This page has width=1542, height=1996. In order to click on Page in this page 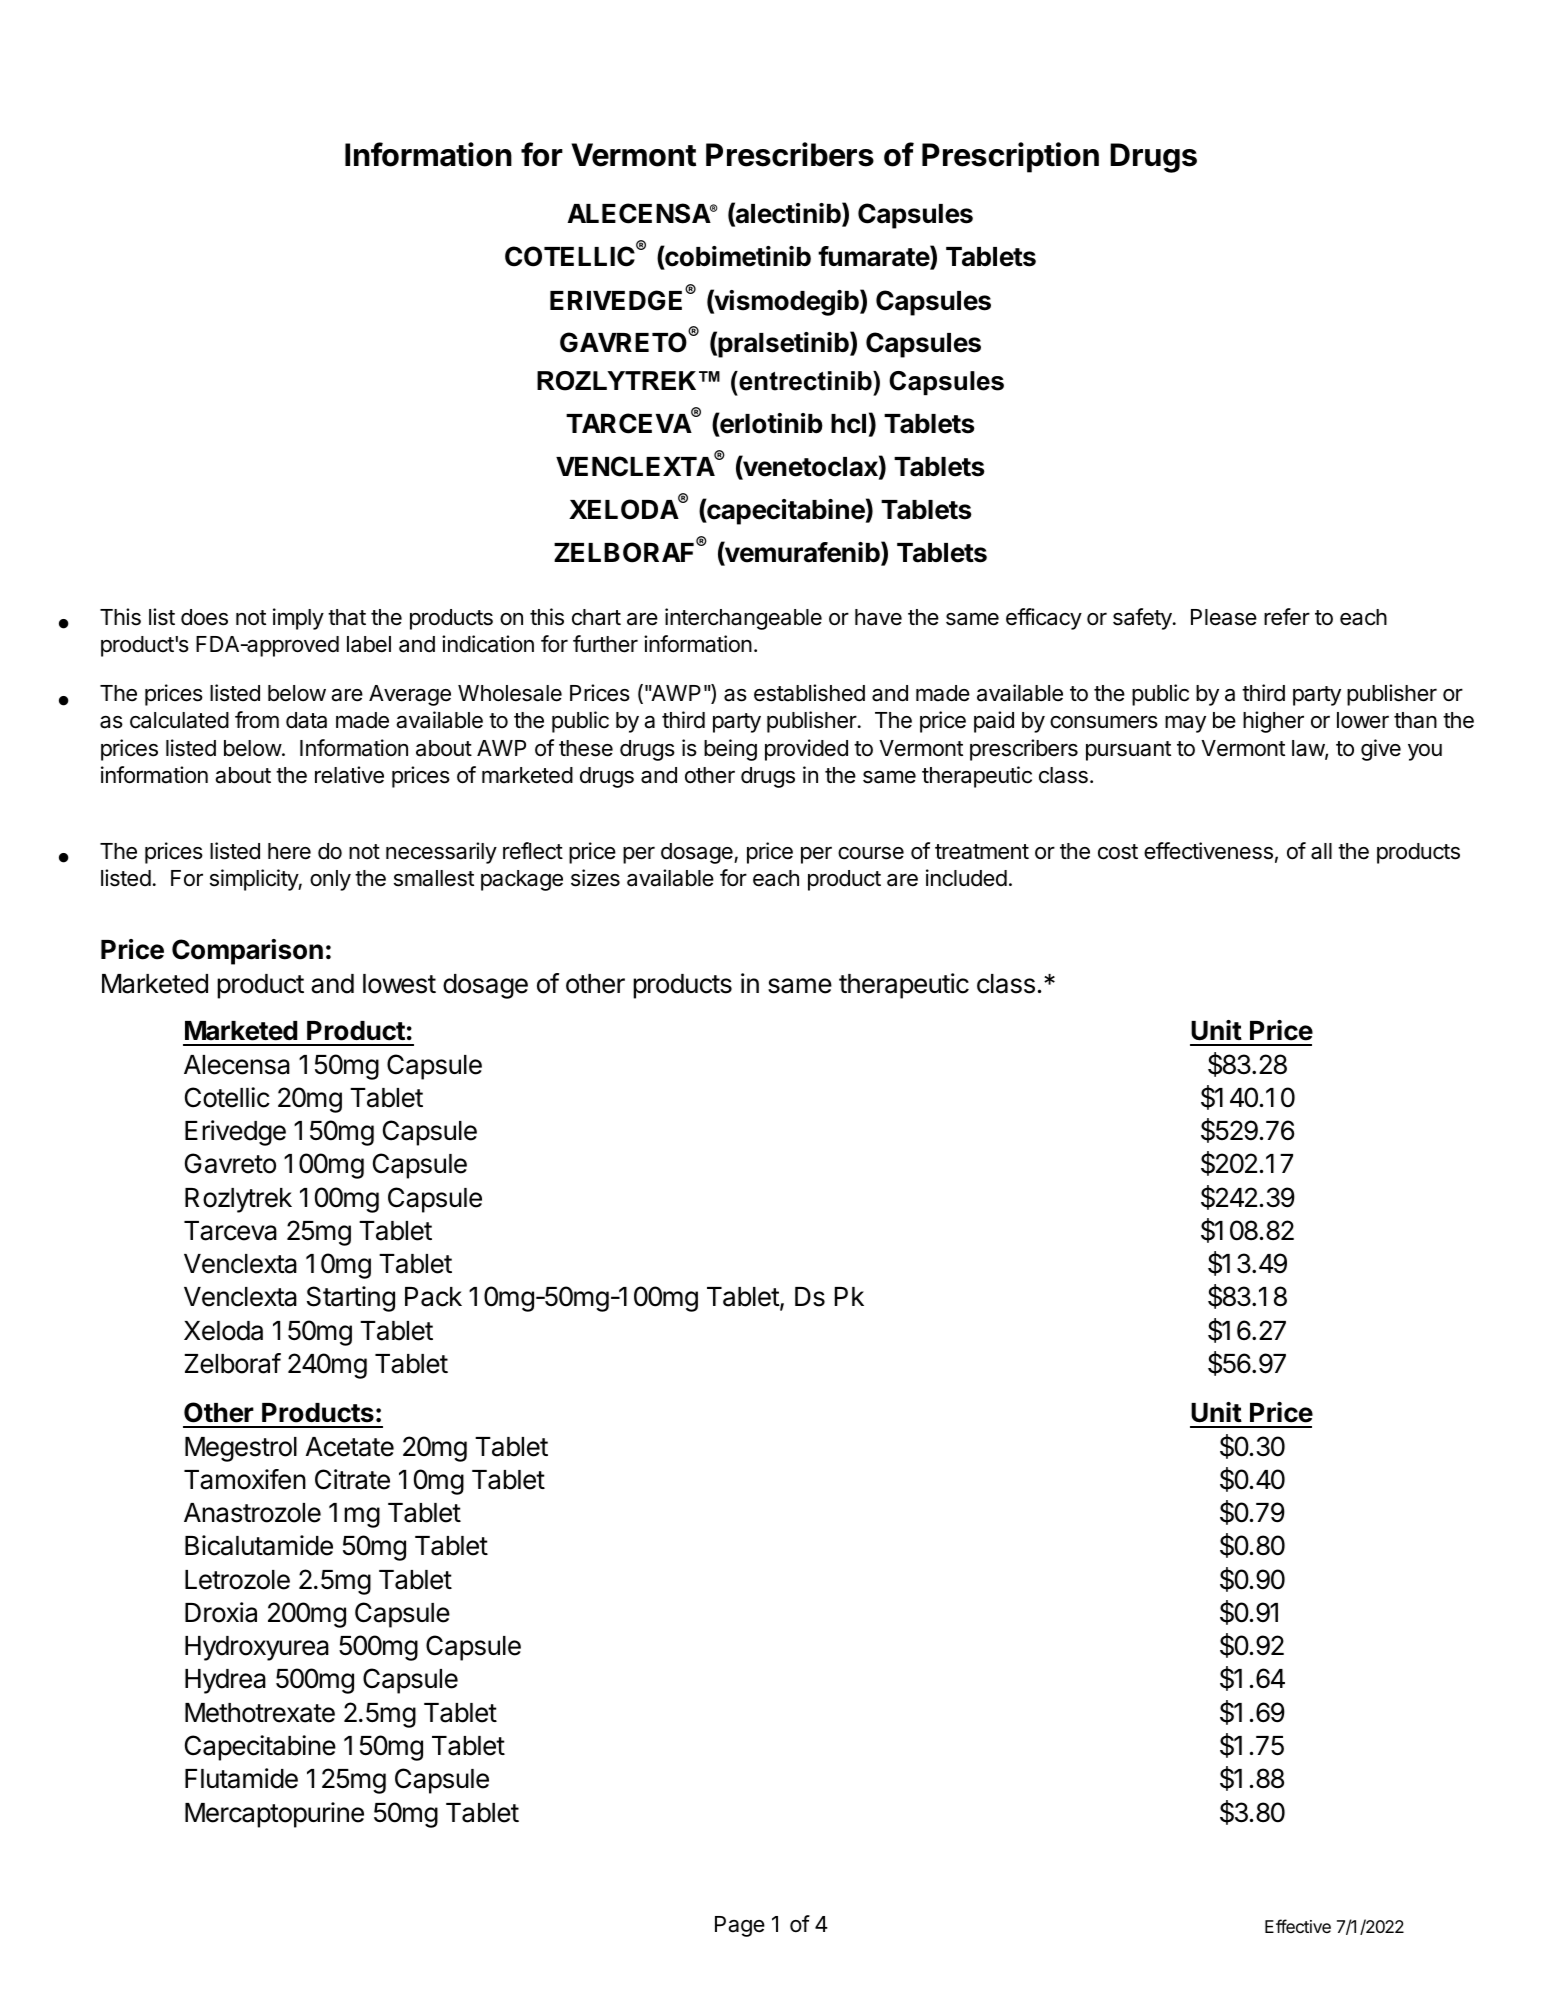, I will do `click(740, 1926)`.
